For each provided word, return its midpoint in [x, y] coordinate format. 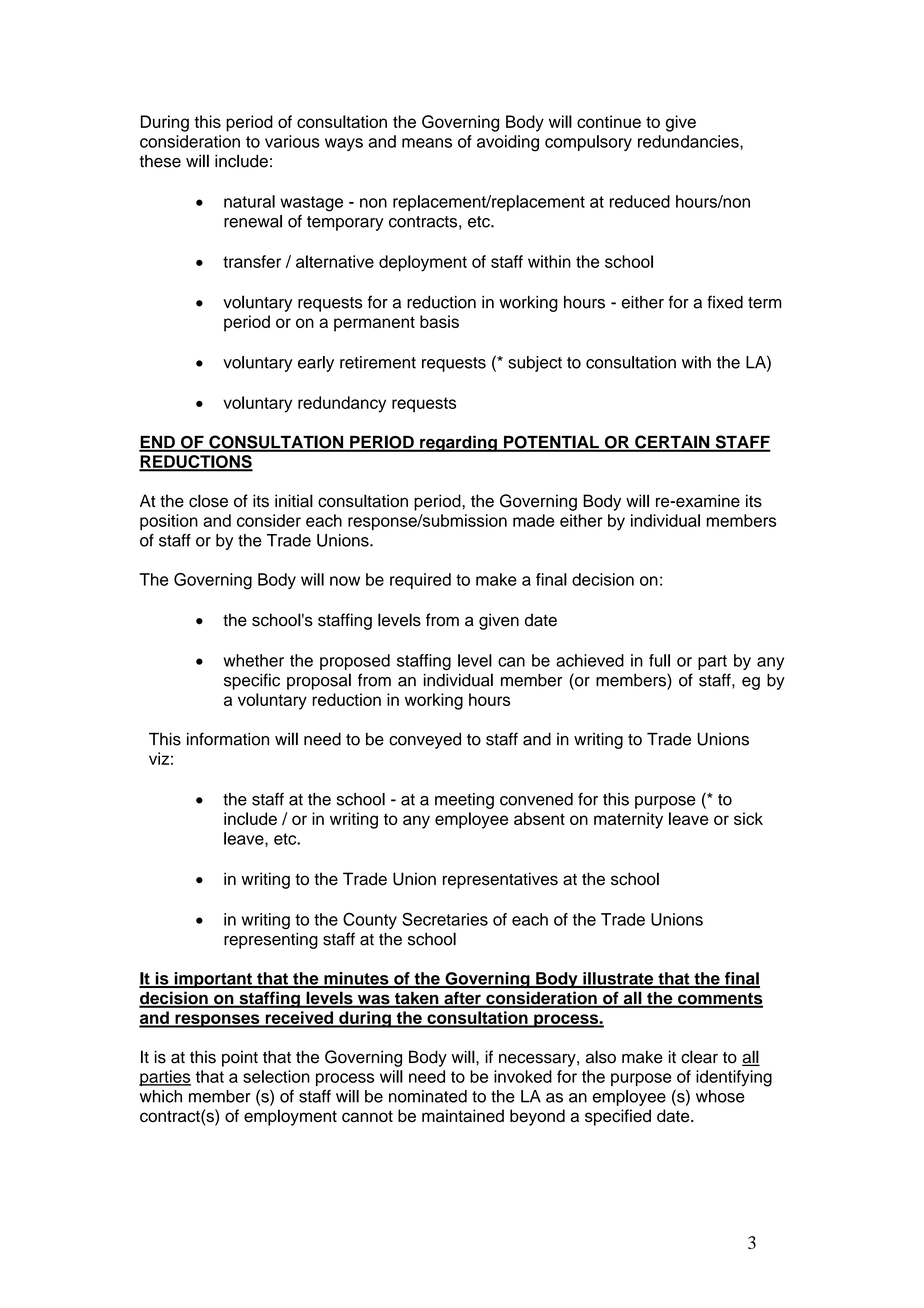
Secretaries [445, 919]
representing [271, 941]
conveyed [425, 741]
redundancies [689, 141]
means [427, 143]
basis [439, 321]
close [208, 501]
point [240, 1058]
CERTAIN [672, 443]
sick [748, 818]
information [228, 739]
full [659, 660]
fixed [725, 302]
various [292, 141]
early [316, 364]
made [534, 520]
